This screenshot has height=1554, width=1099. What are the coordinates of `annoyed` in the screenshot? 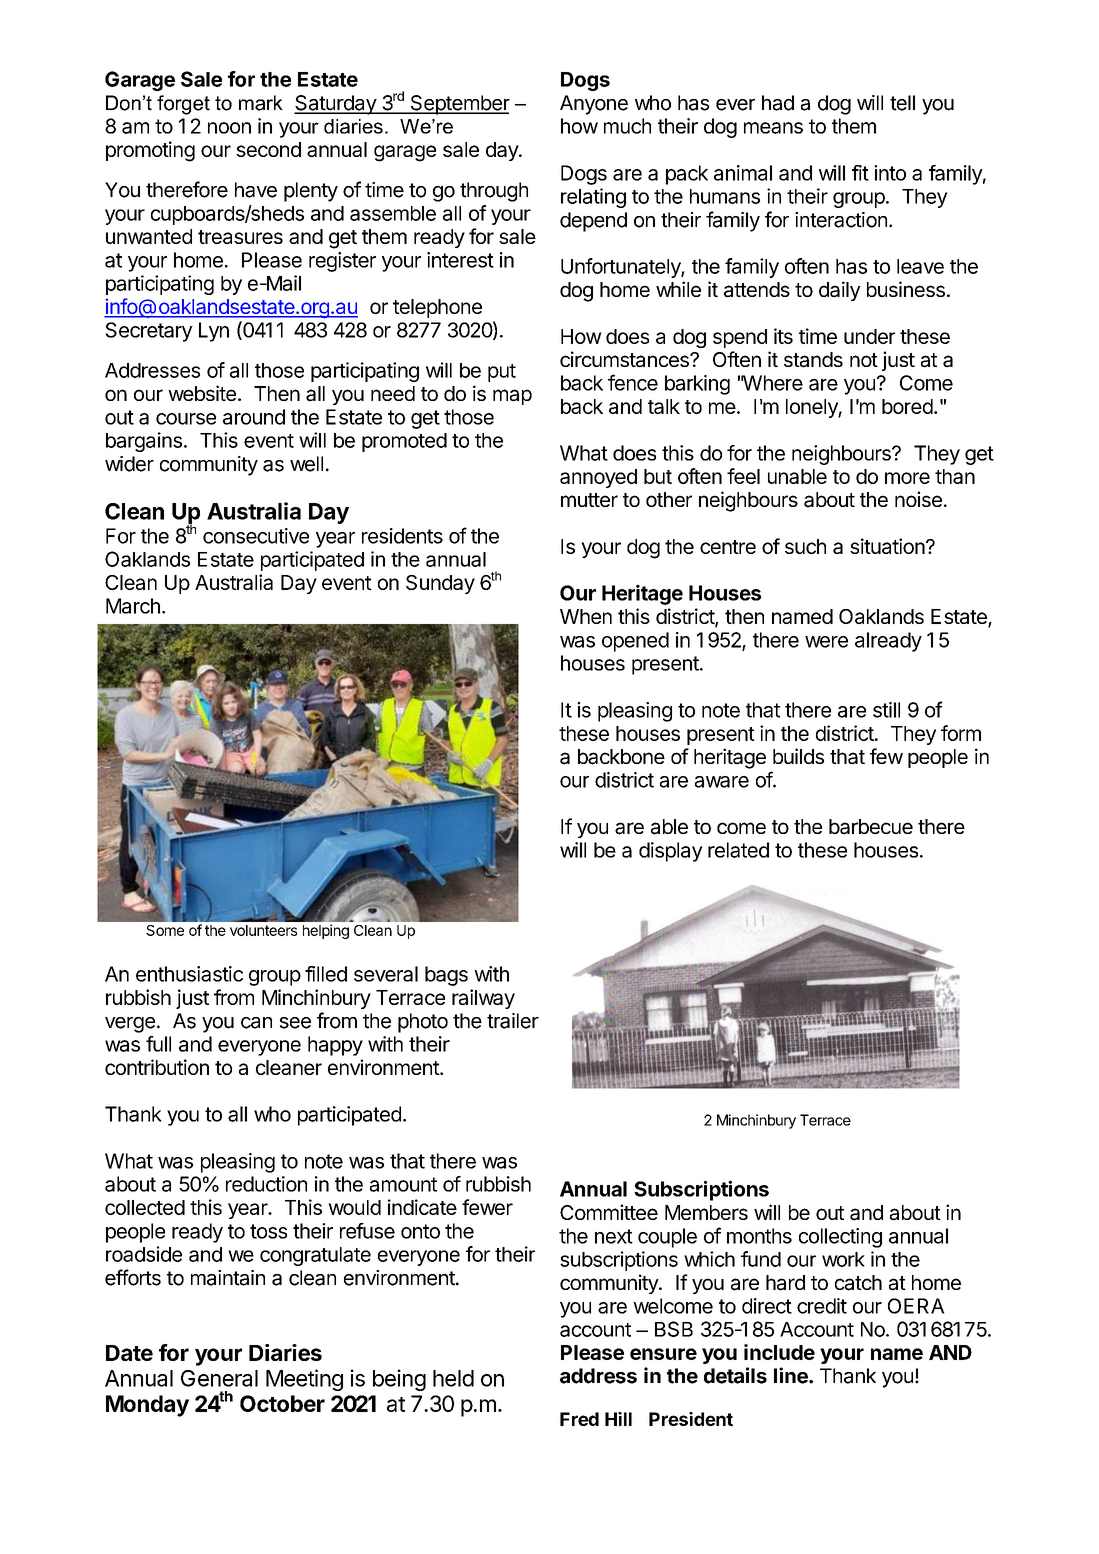 It's located at (598, 478).
